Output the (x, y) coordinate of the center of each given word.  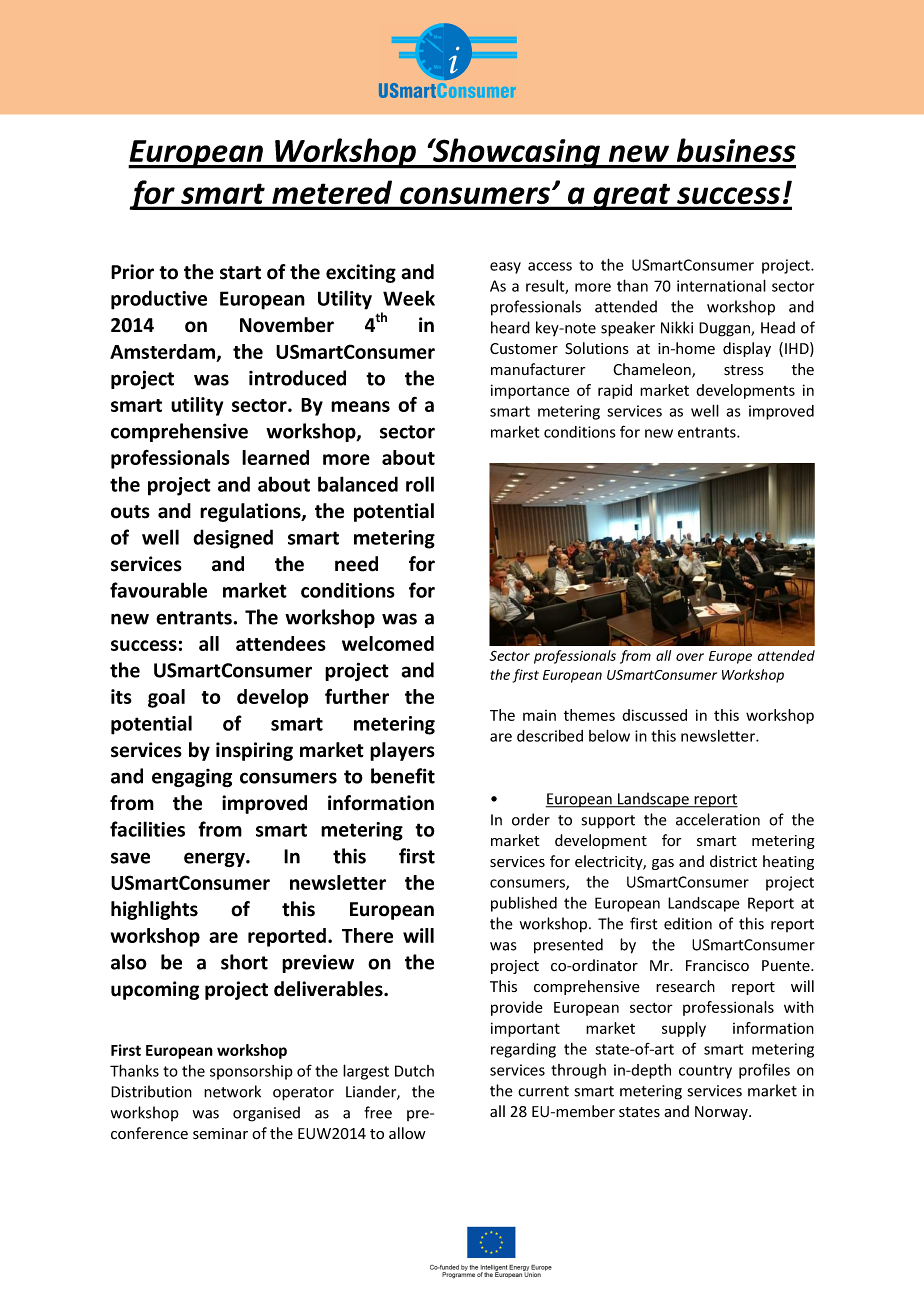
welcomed (388, 643)
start (240, 273)
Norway (722, 1113)
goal (166, 698)
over (690, 657)
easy (505, 268)
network (232, 1091)
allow (407, 1133)
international (721, 285)
